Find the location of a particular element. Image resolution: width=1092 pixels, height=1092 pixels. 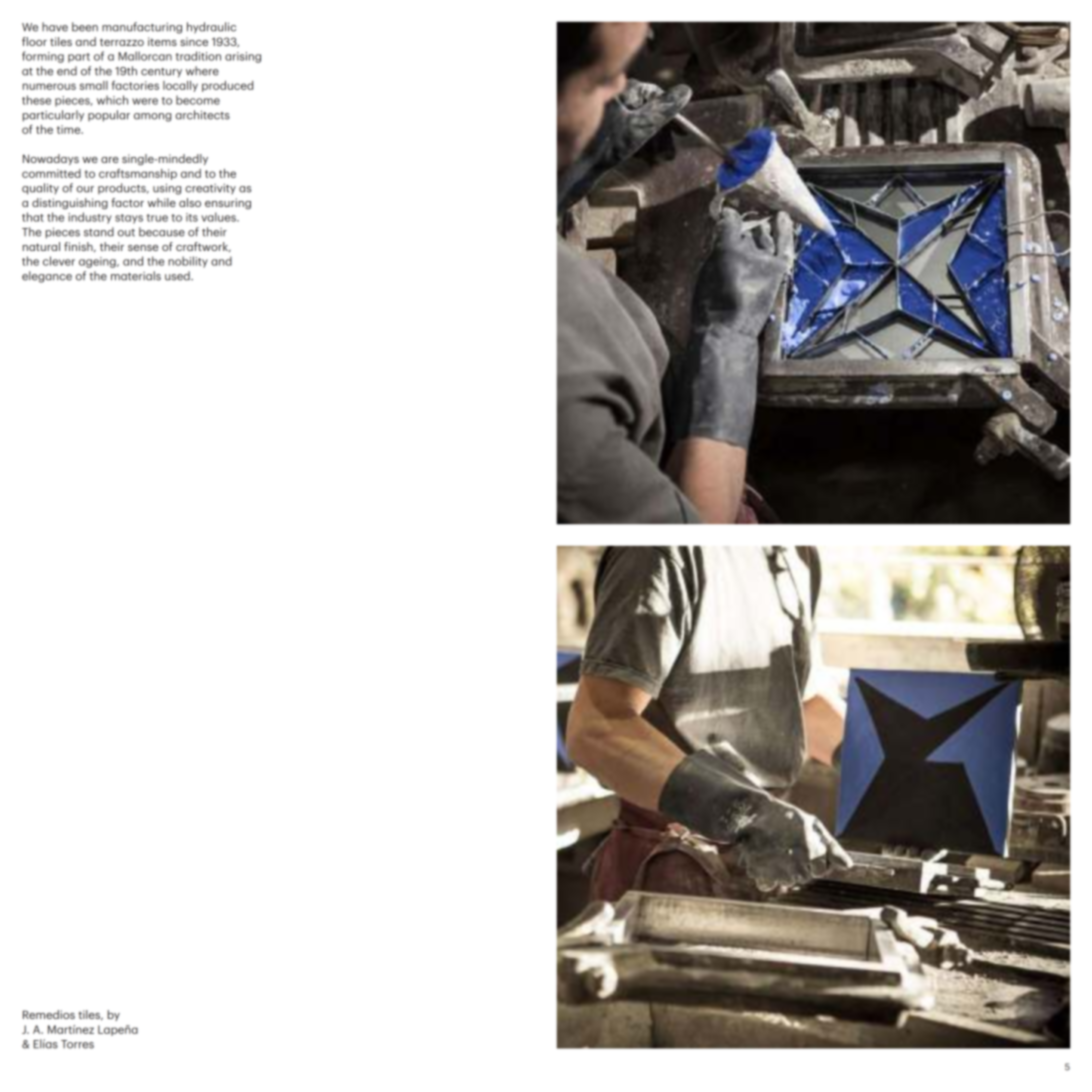

finish is located at coordinates (79, 247).
